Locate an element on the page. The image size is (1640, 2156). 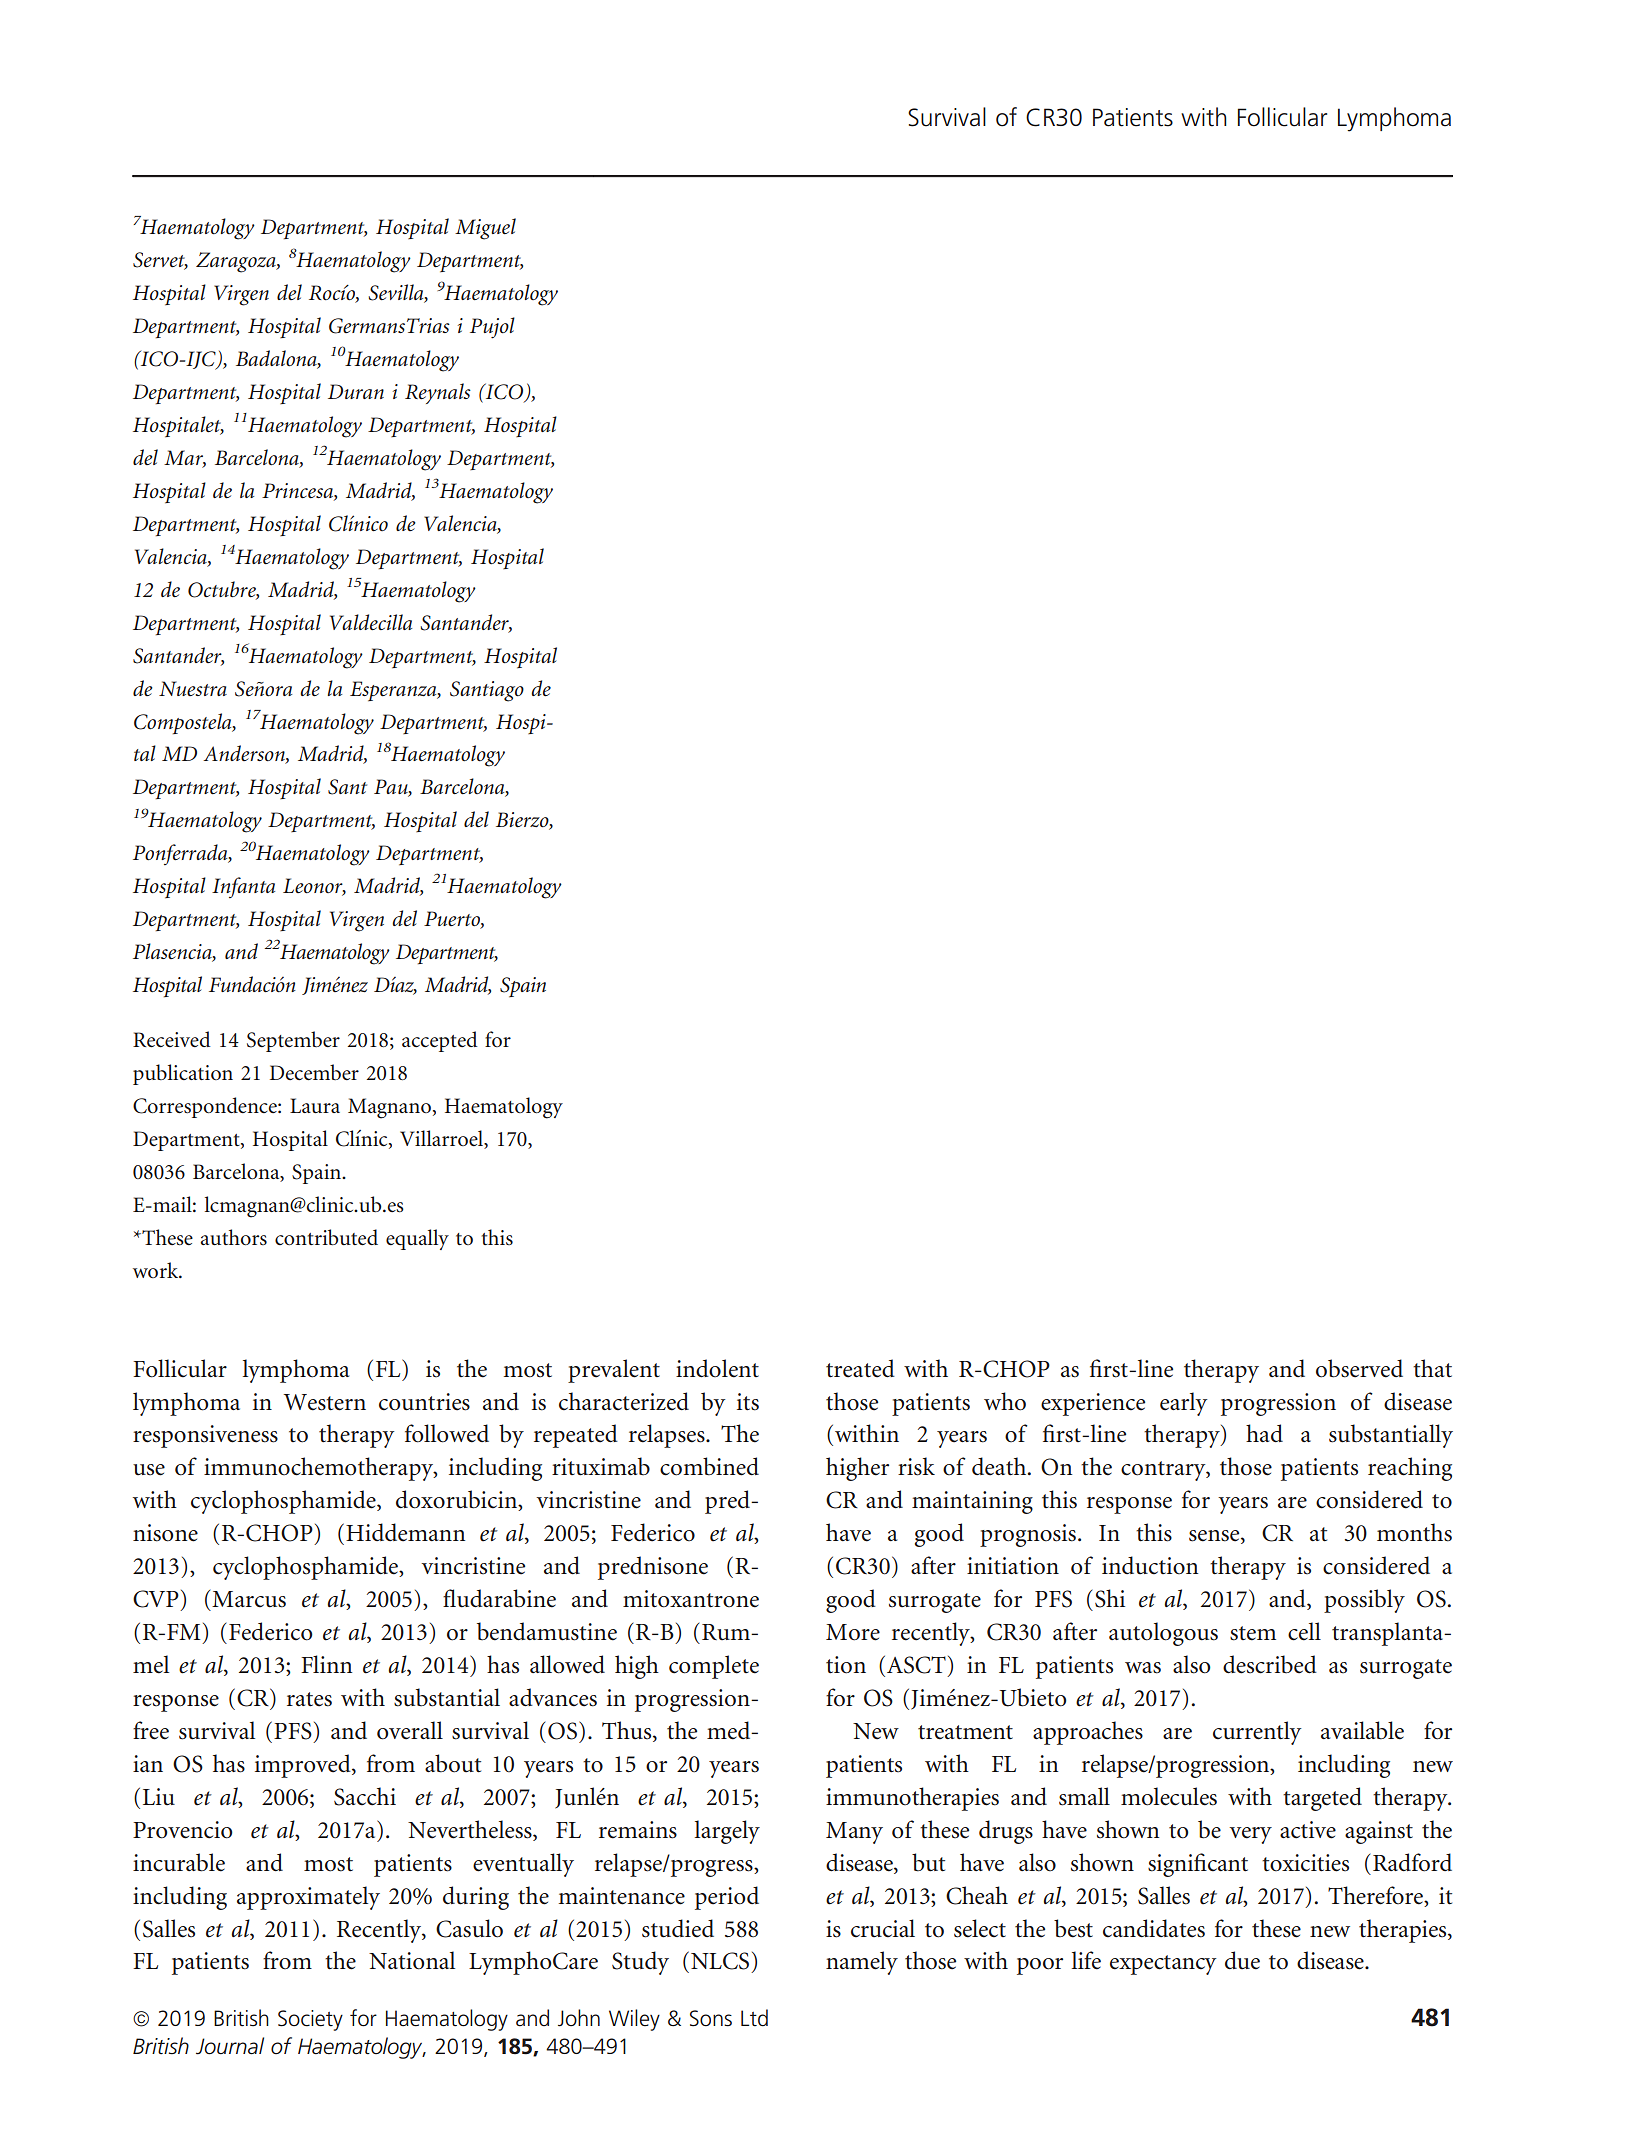
Laura is located at coordinates (315, 1105).
